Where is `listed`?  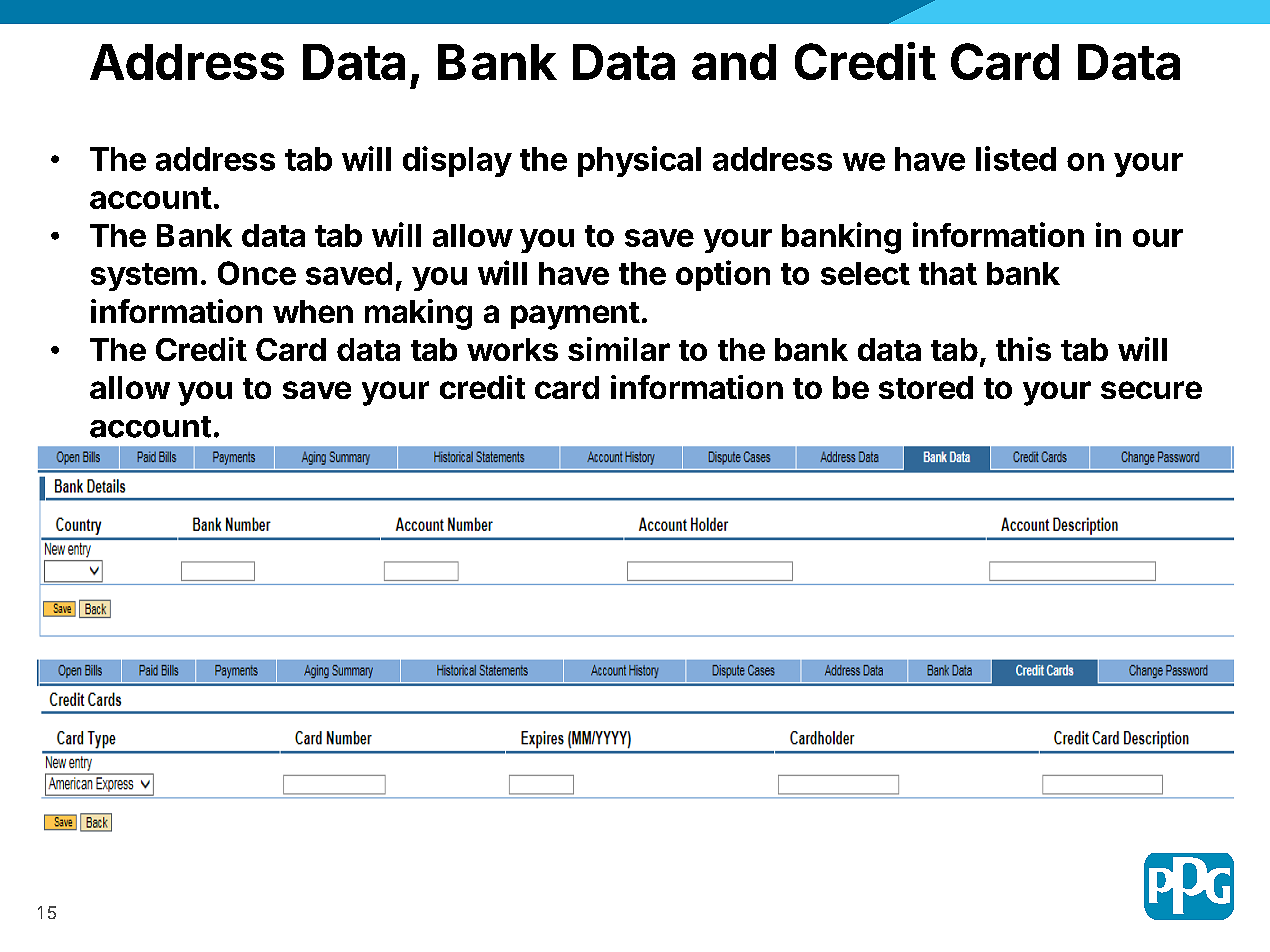
listed is located at coordinates (1016, 158).
